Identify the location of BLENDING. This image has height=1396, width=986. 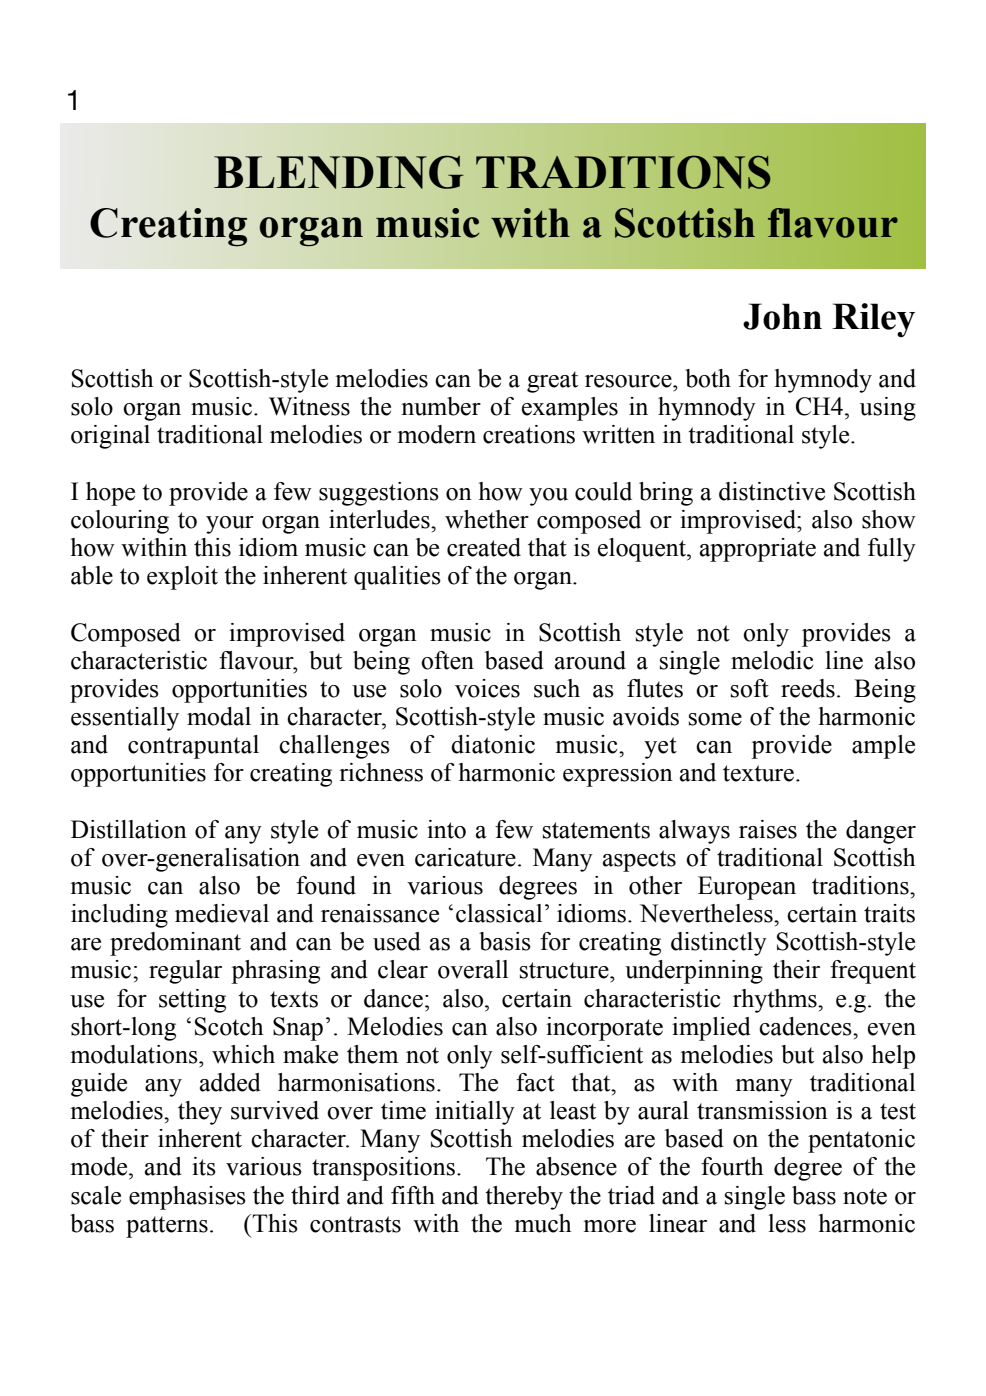
(339, 172).
